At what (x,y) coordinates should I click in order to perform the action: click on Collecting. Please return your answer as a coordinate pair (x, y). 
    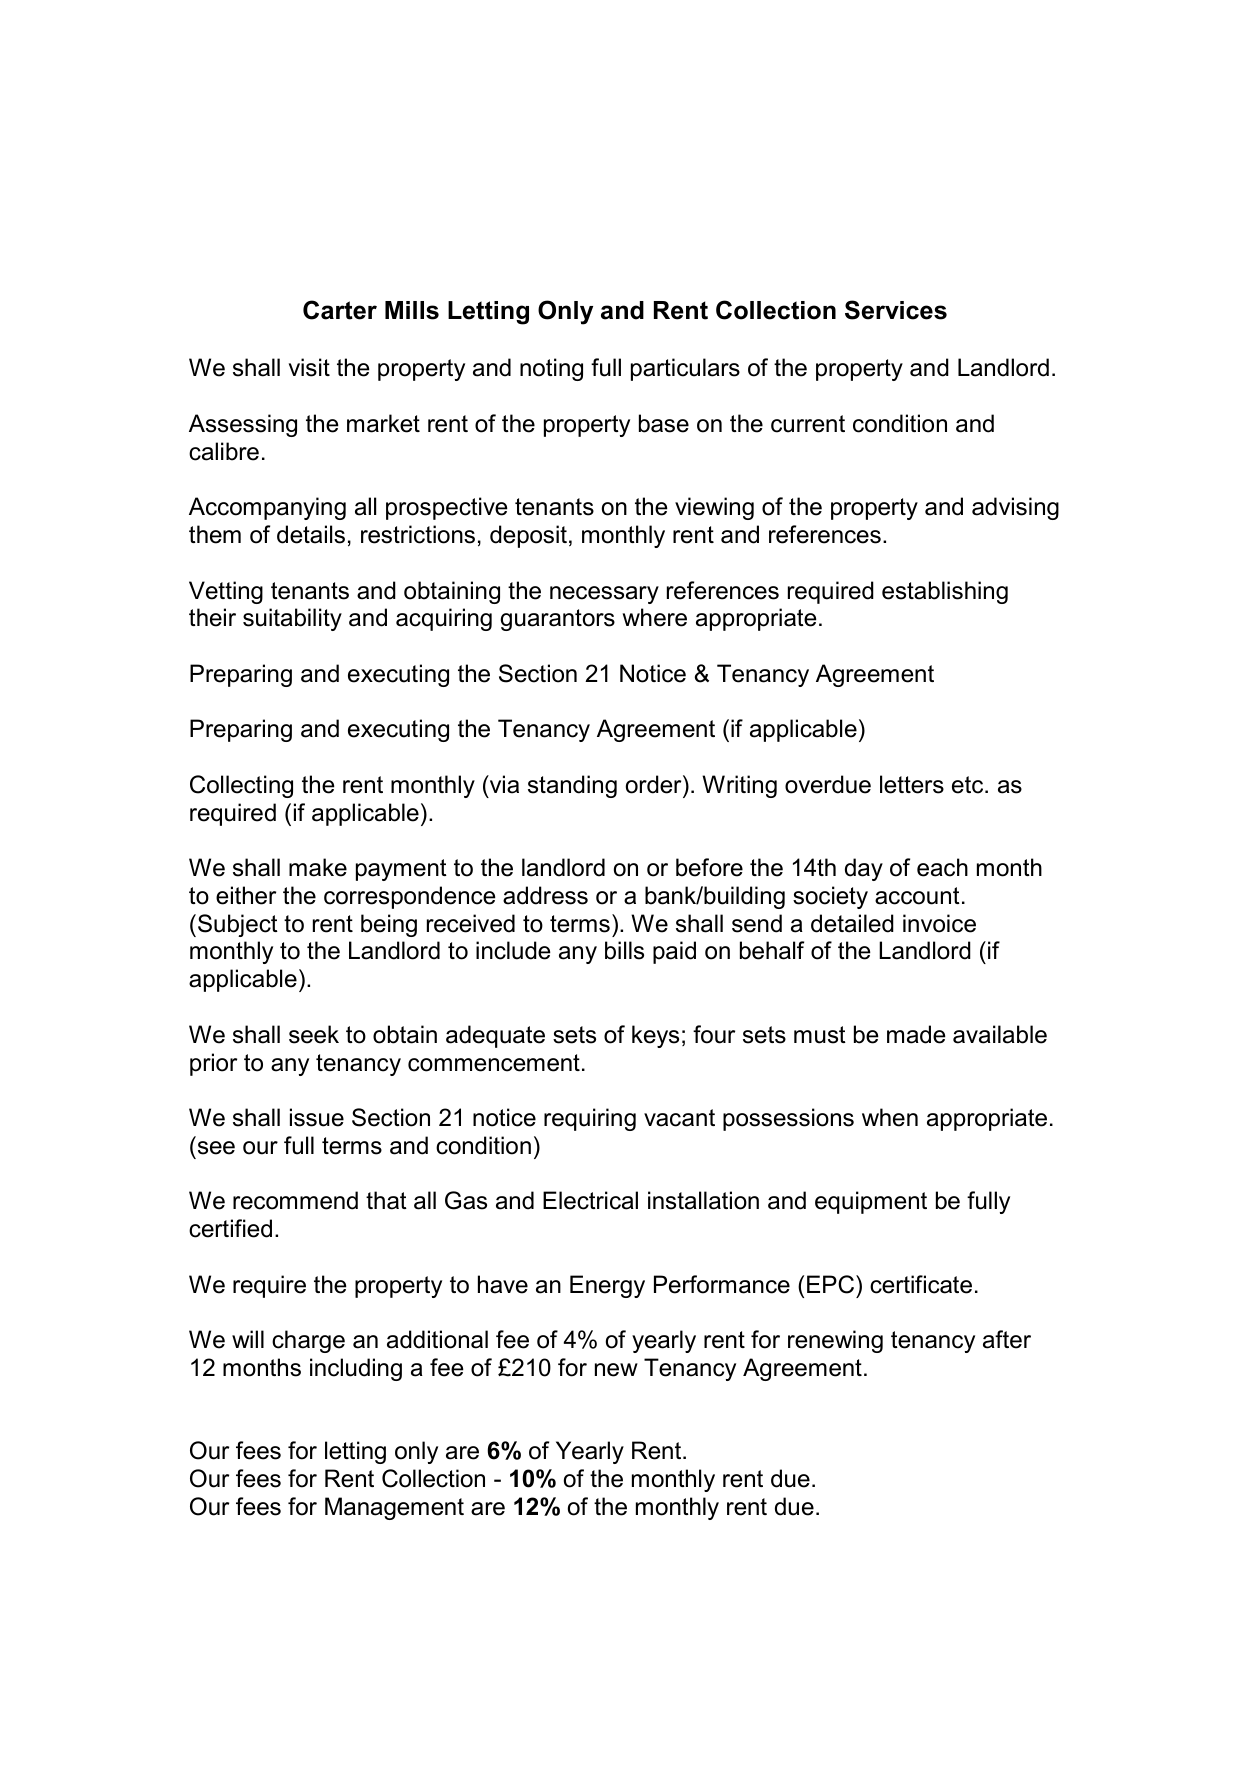
    Looking at the image, I should click on (241, 786).
